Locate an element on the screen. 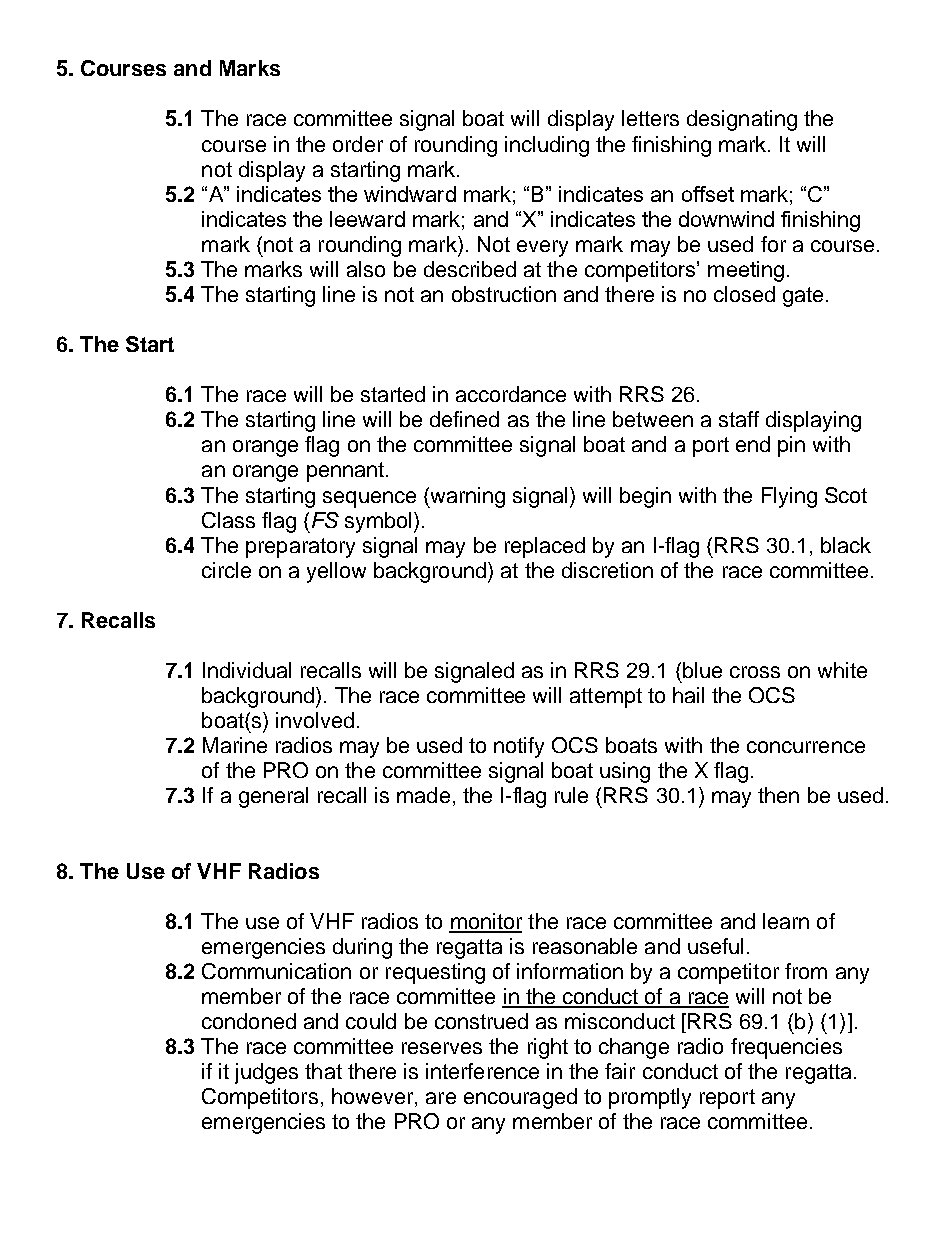 This screenshot has width=952, height=1233. preparatory is located at coordinates (300, 548).
